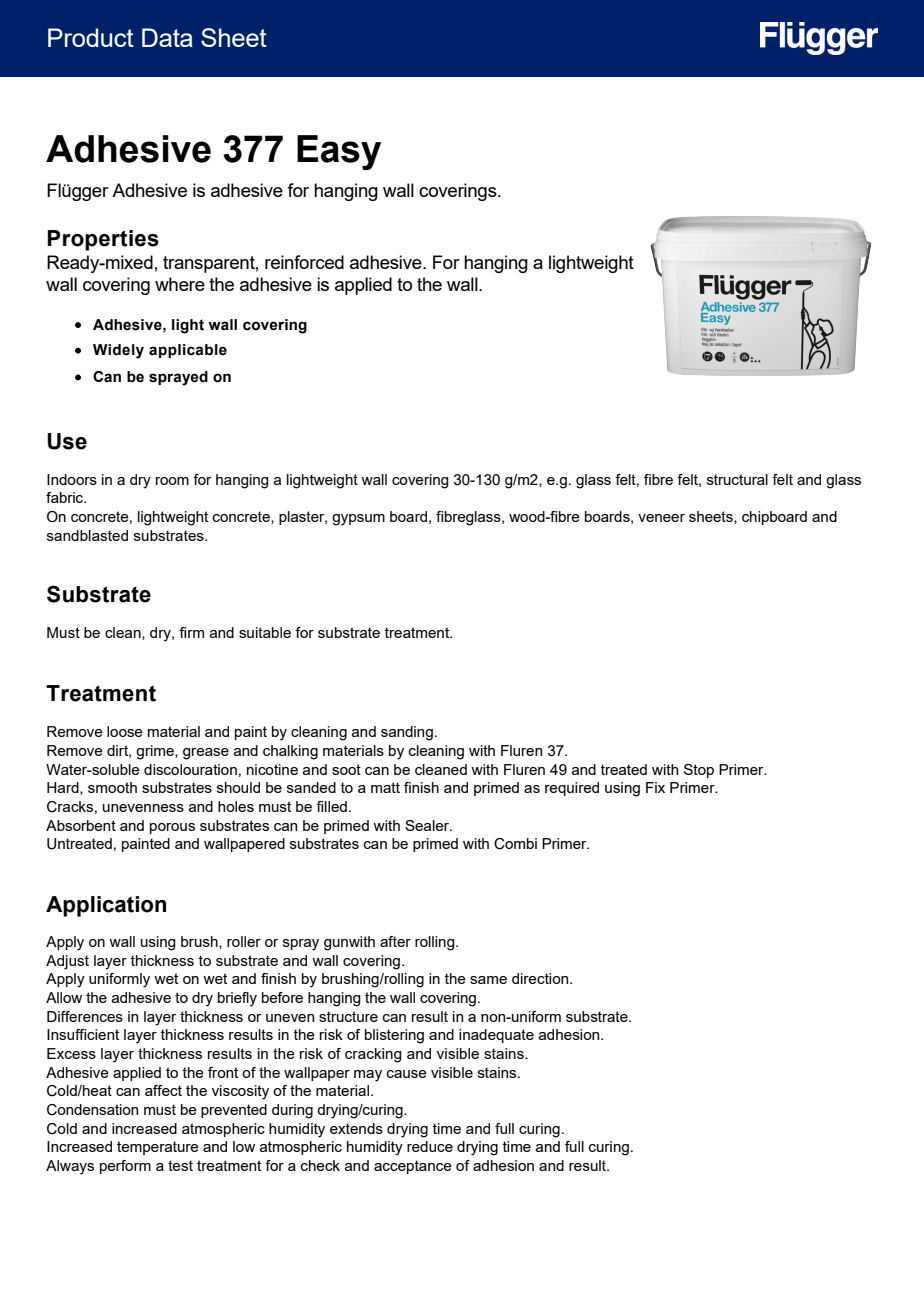 Image resolution: width=924 pixels, height=1308 pixels. Describe the element at coordinates (339, 152) in the image. I see `Easy` at that location.
